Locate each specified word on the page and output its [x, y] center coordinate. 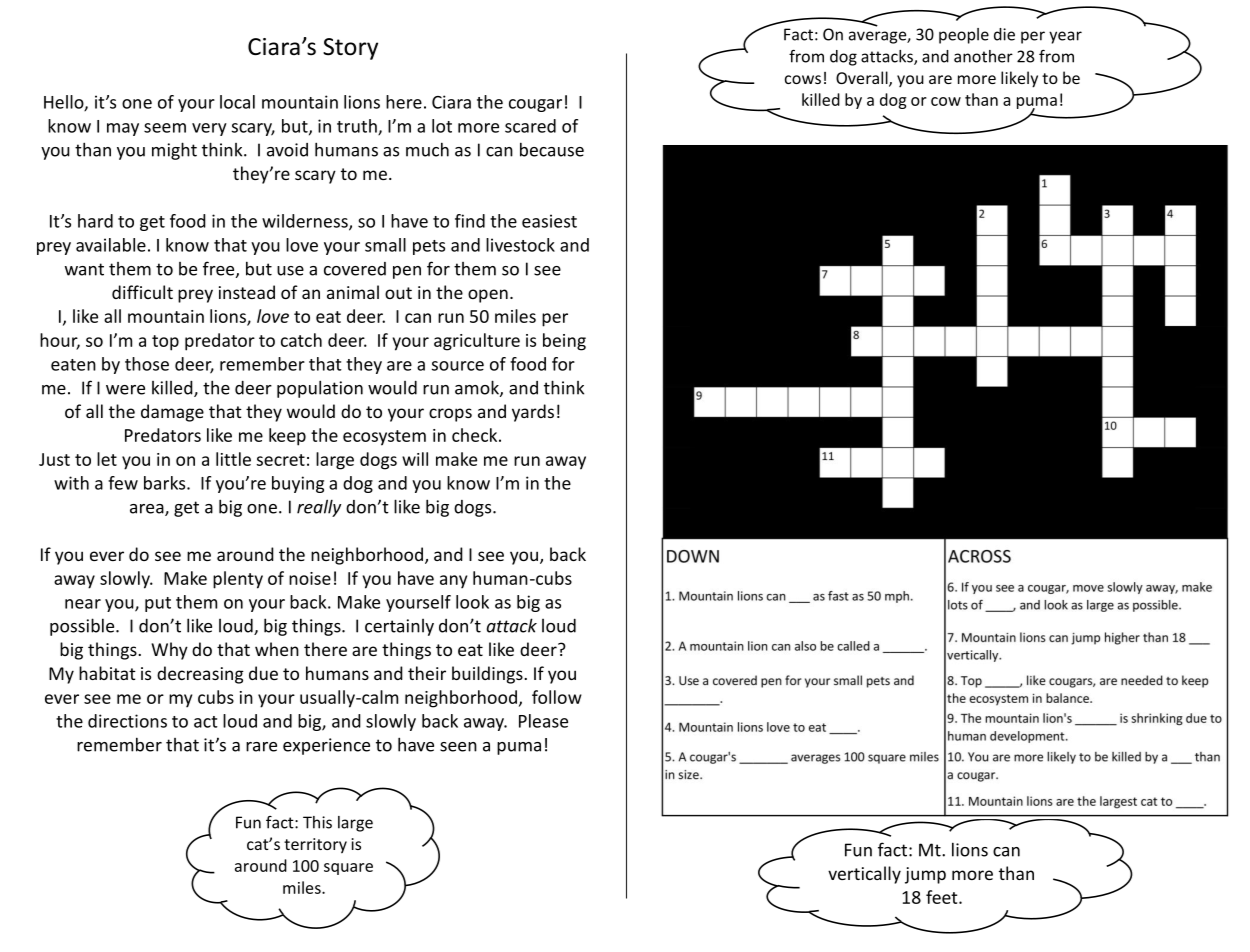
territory [315, 846]
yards [533, 413]
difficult [142, 292]
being [564, 342]
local [237, 102]
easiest [549, 221]
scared [530, 126]
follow [557, 697]
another [983, 56]
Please [543, 721]
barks [166, 483]
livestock [520, 245]
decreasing [200, 675]
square [348, 869]
